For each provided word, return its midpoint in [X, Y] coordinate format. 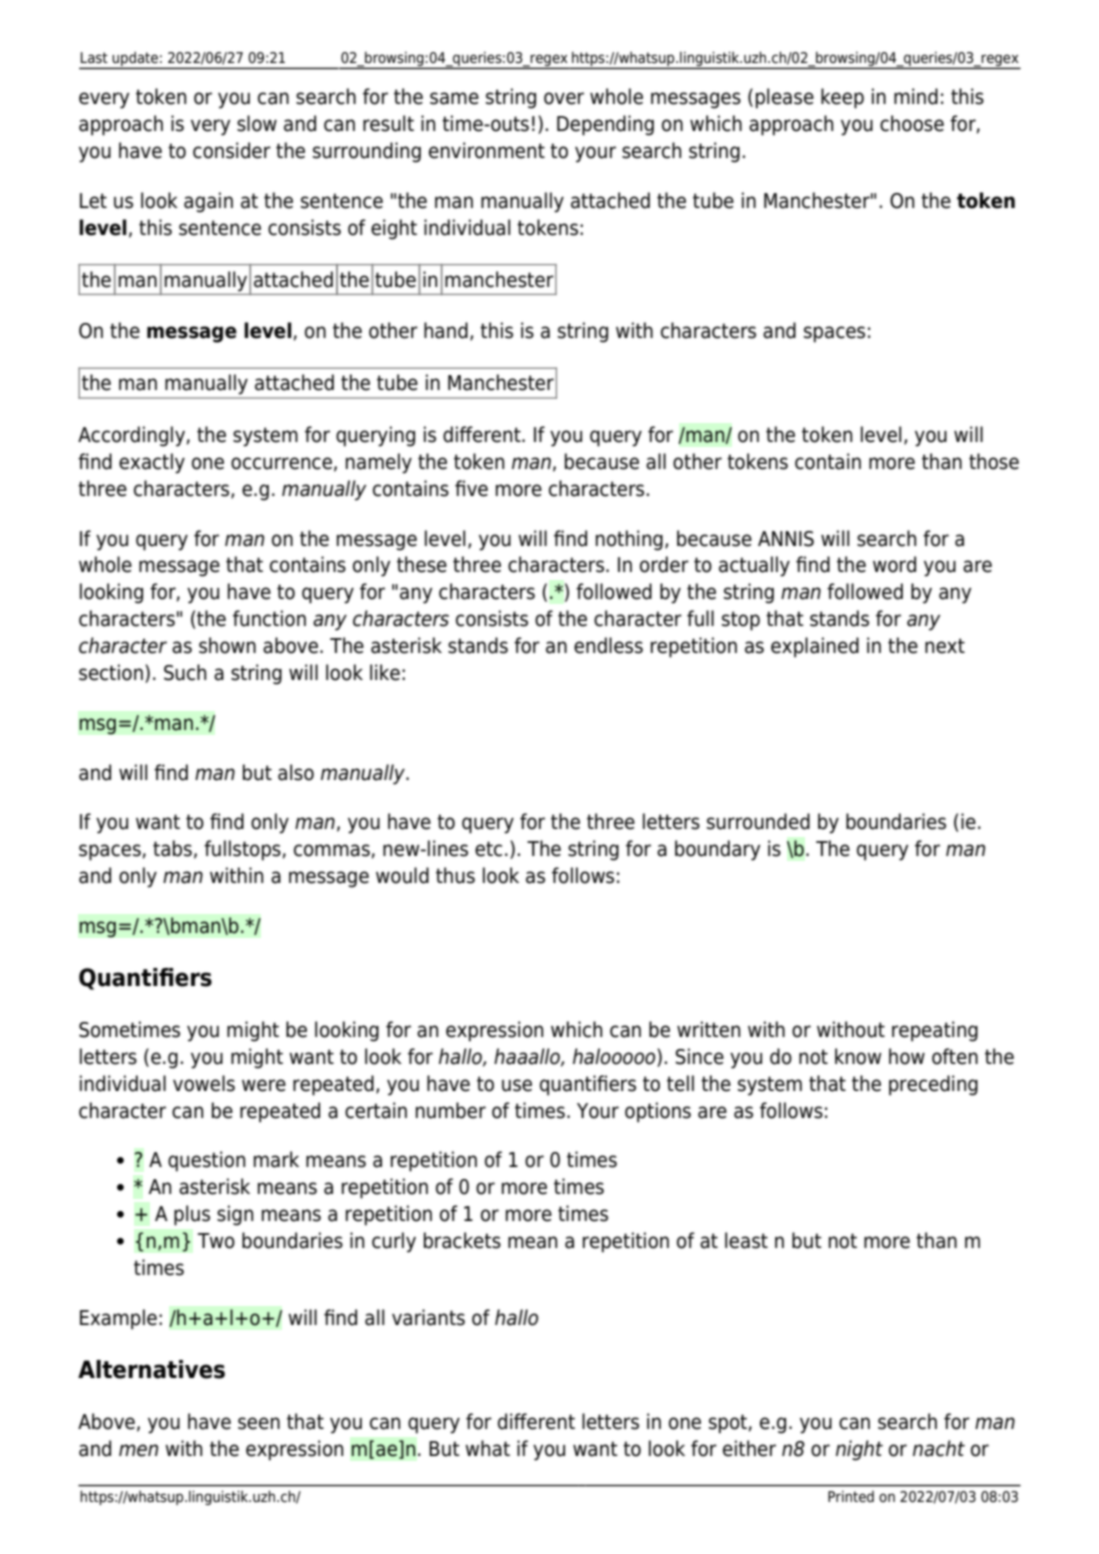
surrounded [758, 821]
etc [488, 849]
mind [916, 96]
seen [259, 1423]
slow [257, 123]
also [296, 772]
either [749, 1448]
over [564, 98]
